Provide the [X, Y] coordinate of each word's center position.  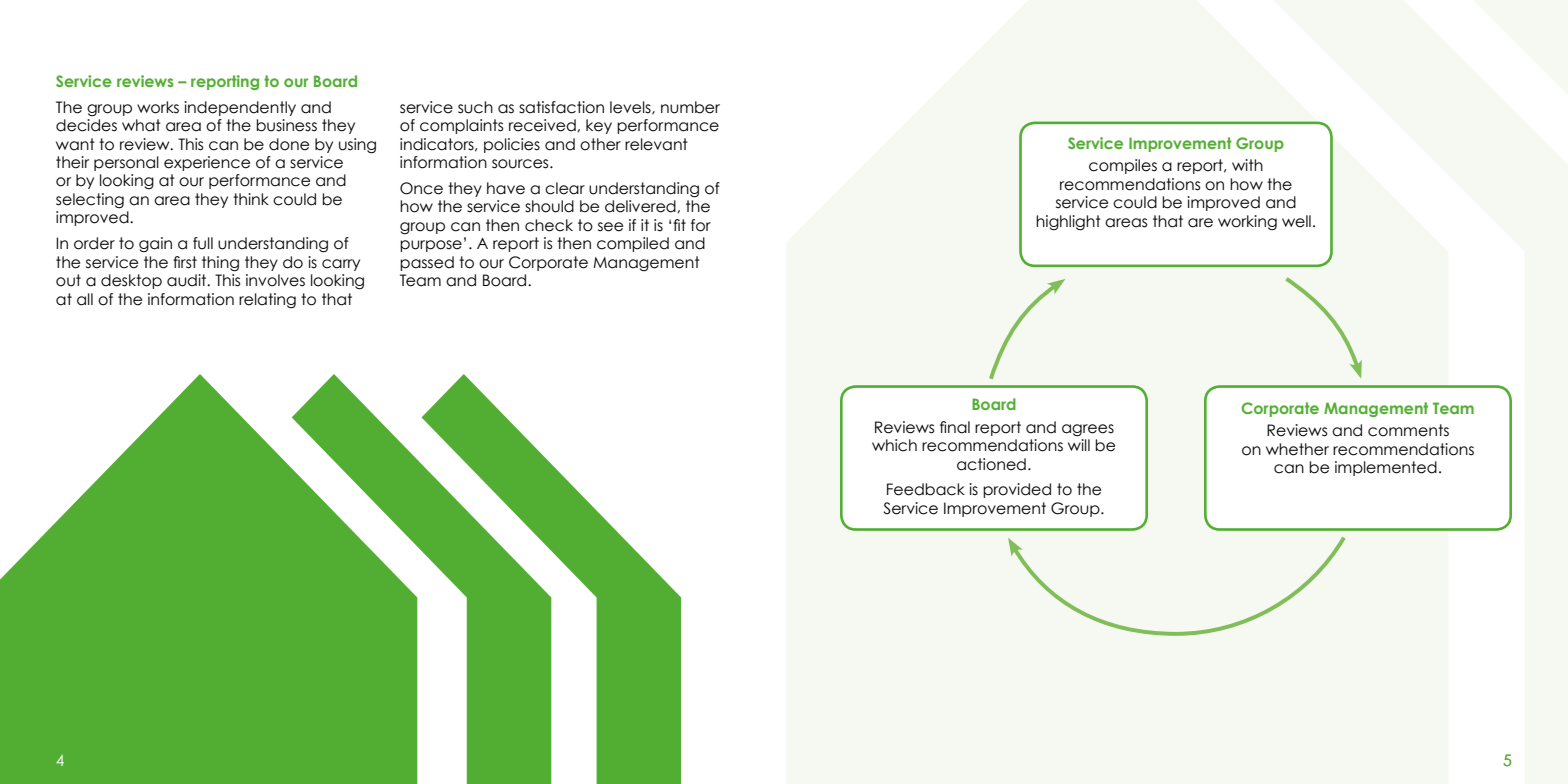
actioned [991, 464]
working [1247, 223]
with [1247, 165]
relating [267, 301]
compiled [633, 244]
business [286, 125]
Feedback [926, 489]
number [690, 107]
